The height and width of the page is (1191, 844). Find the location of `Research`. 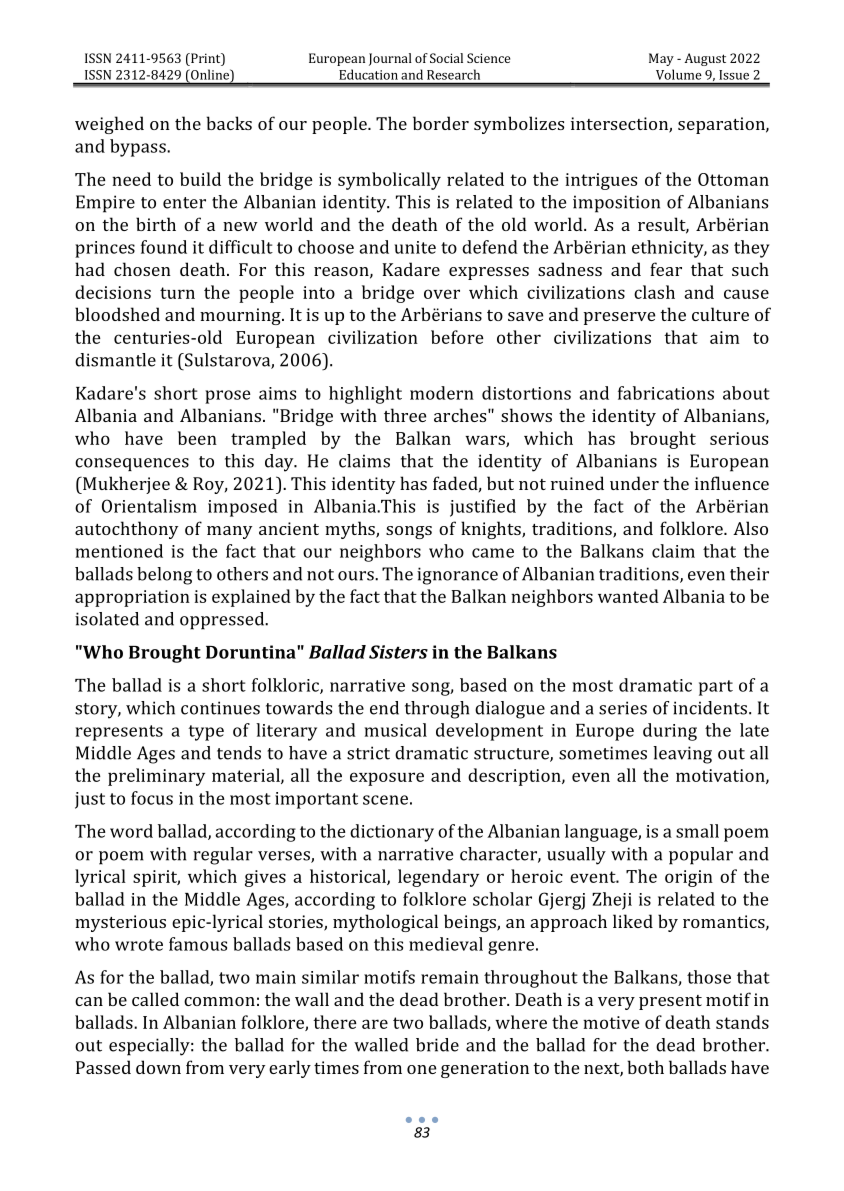

Research is located at coordinates (453, 74).
